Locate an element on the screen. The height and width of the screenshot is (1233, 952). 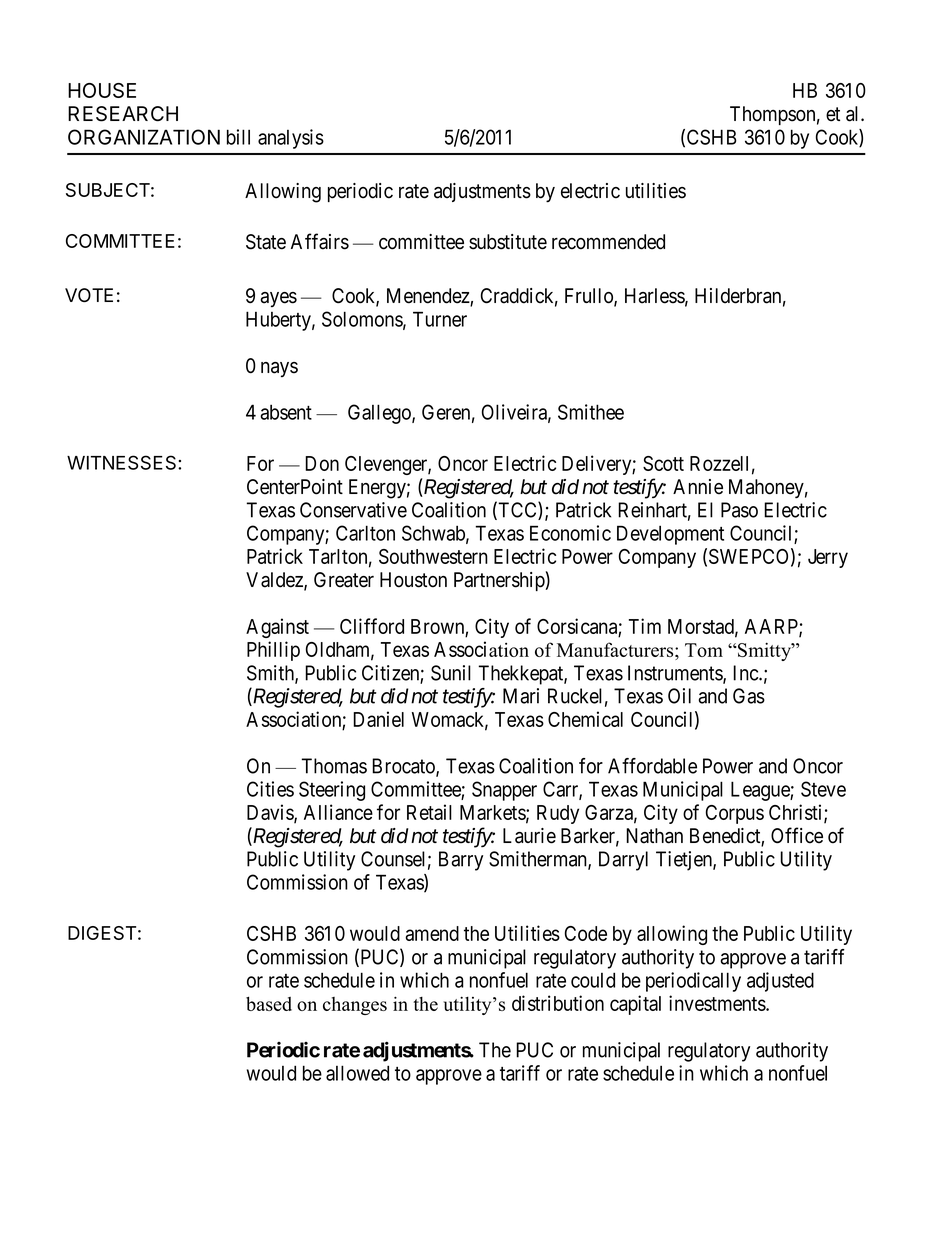
Corpus is located at coordinates (735, 814).
